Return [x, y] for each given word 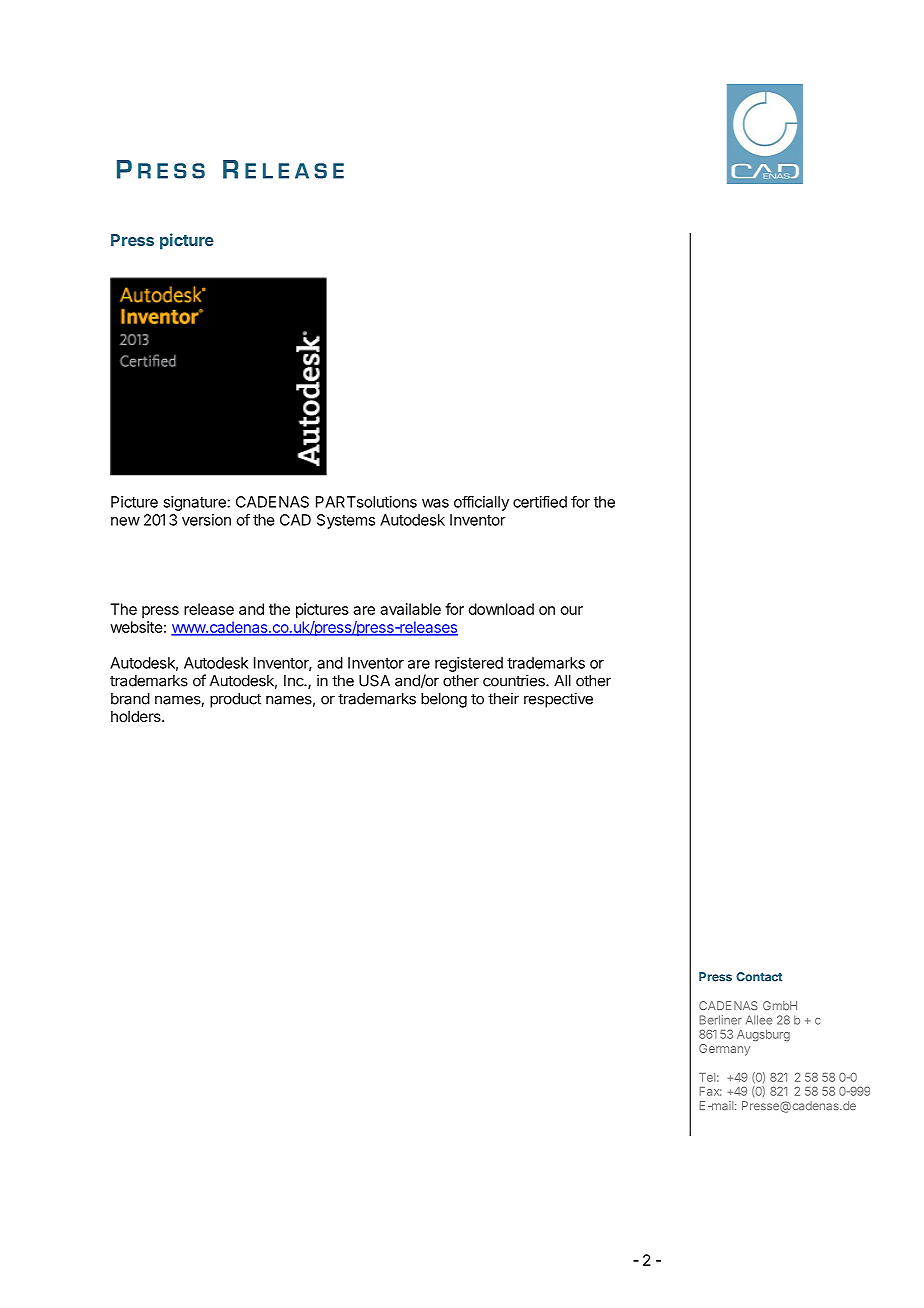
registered [469, 664]
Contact [759, 977]
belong [444, 700]
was [435, 503]
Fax [710, 1091]
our [572, 610]
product [235, 700]
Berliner [720, 1020]
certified [540, 501]
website [136, 627]
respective [558, 700]
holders [137, 716]
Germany [724, 1050]
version [206, 520]
